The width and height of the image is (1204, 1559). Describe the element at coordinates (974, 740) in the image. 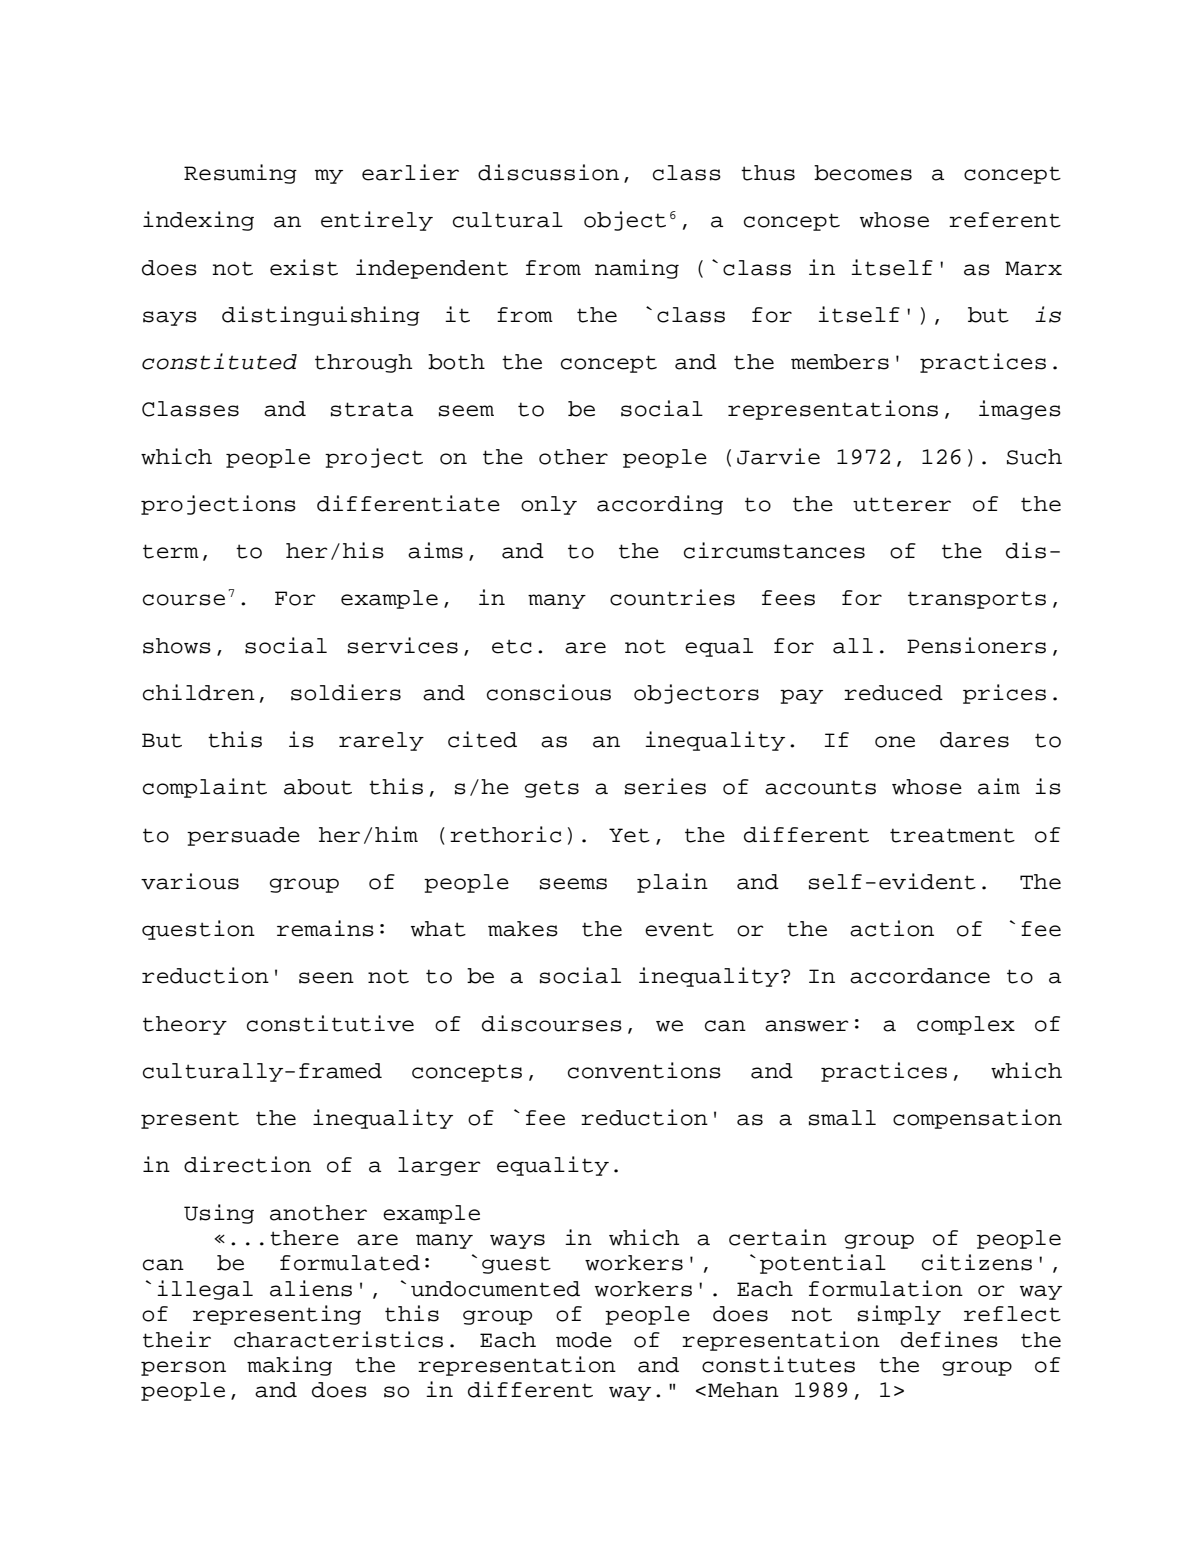

I see `dares` at that location.
